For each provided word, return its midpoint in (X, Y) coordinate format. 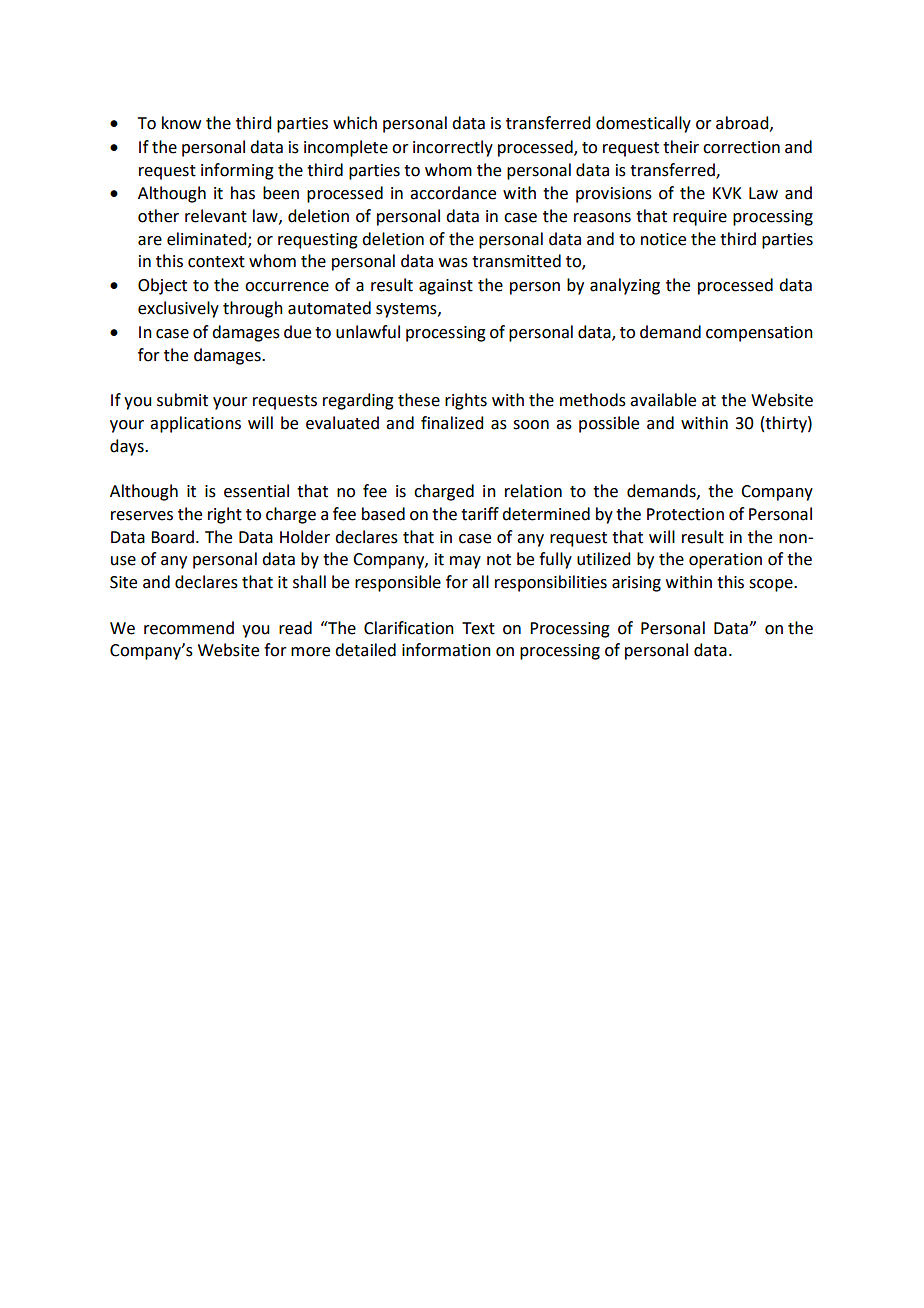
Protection (685, 514)
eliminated (208, 239)
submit (182, 400)
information (446, 650)
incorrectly (453, 148)
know (181, 123)
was (453, 263)
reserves (142, 516)
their (681, 147)
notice (663, 239)
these (419, 400)
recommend (189, 628)
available (663, 400)
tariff (480, 514)
